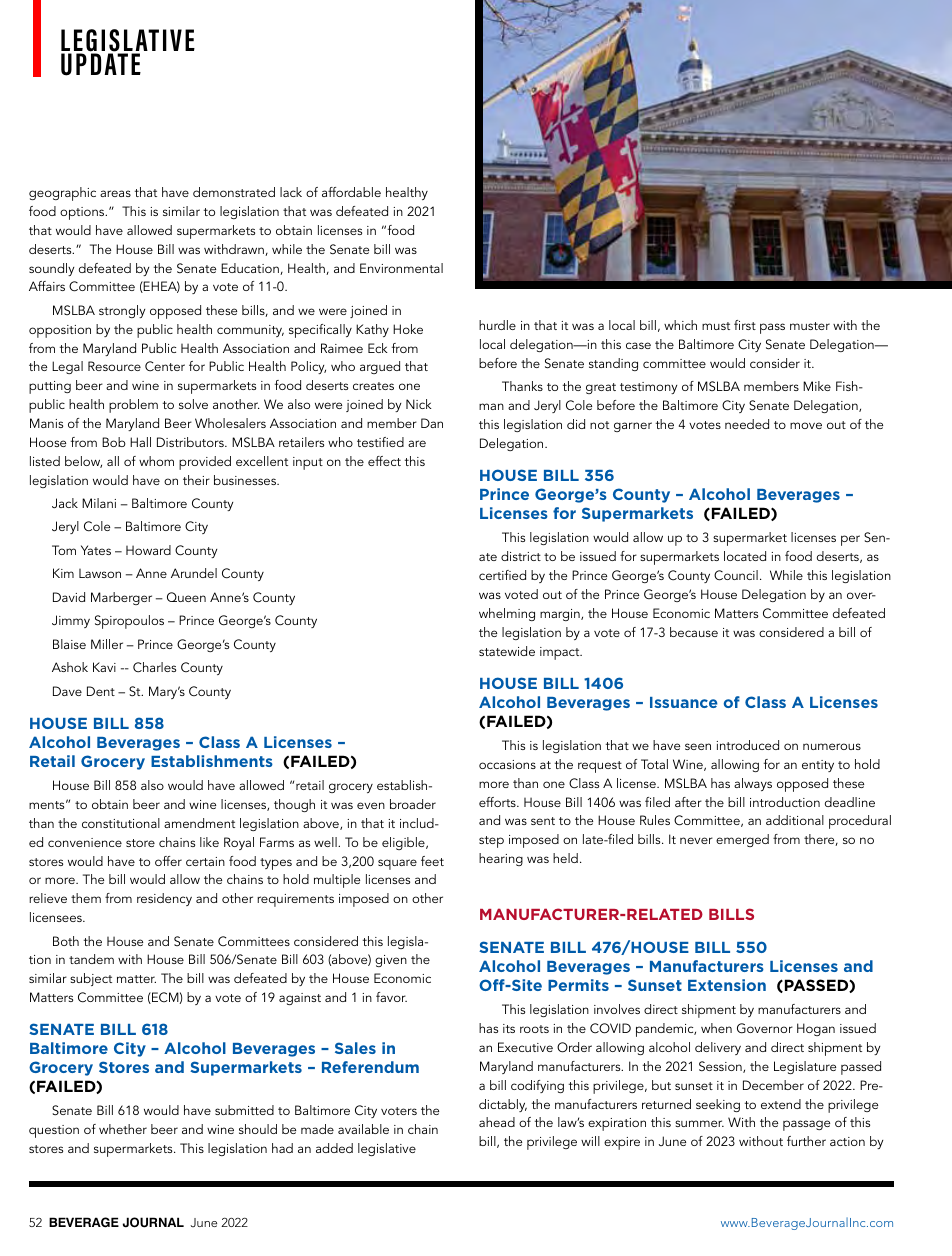  What do you see at coordinates (781, 1104) in the image?
I see `extend` at bounding box center [781, 1104].
